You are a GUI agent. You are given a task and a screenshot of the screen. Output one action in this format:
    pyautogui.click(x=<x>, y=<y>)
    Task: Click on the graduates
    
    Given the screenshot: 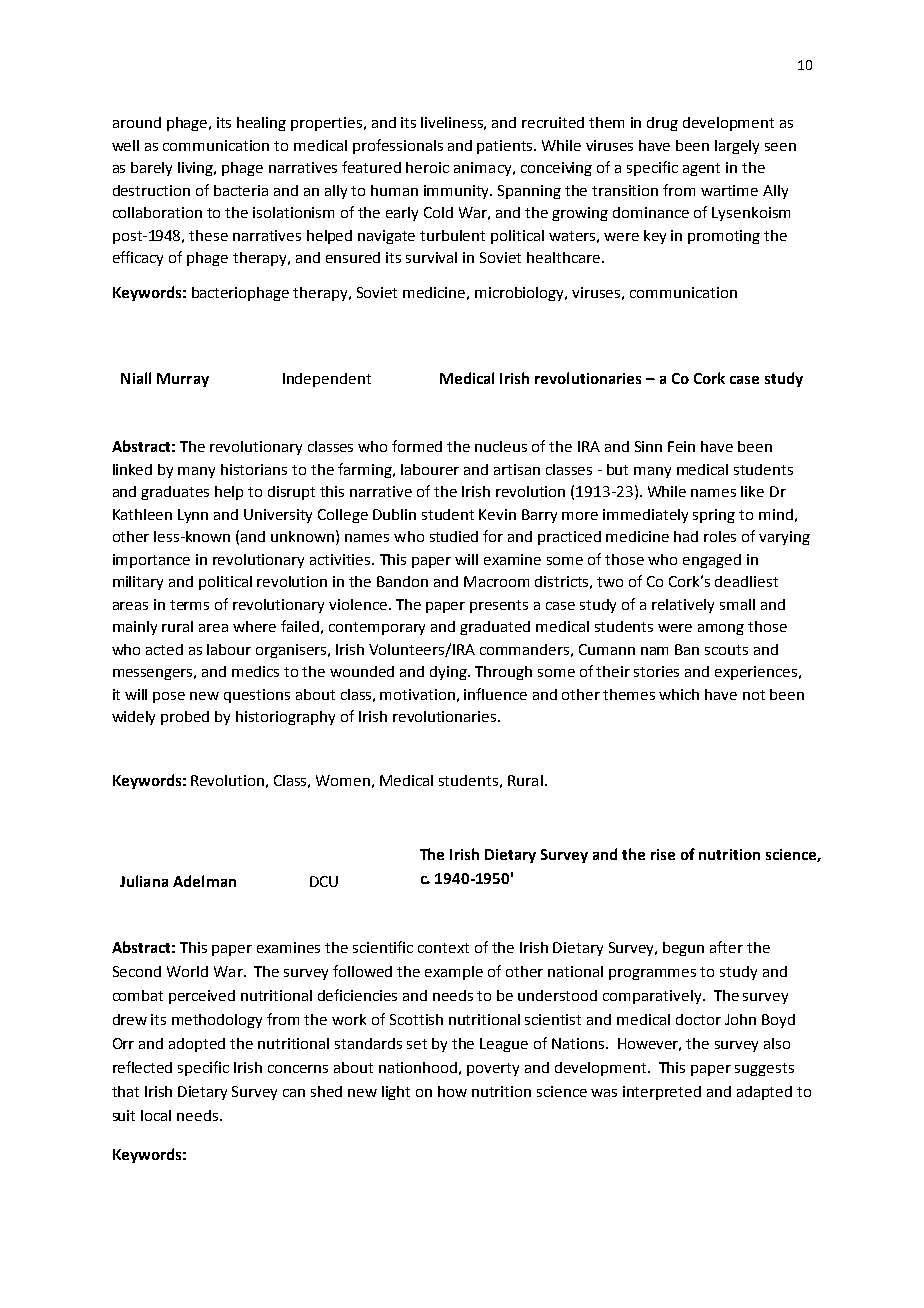 What is the action you would take?
    pyautogui.click(x=175, y=493)
